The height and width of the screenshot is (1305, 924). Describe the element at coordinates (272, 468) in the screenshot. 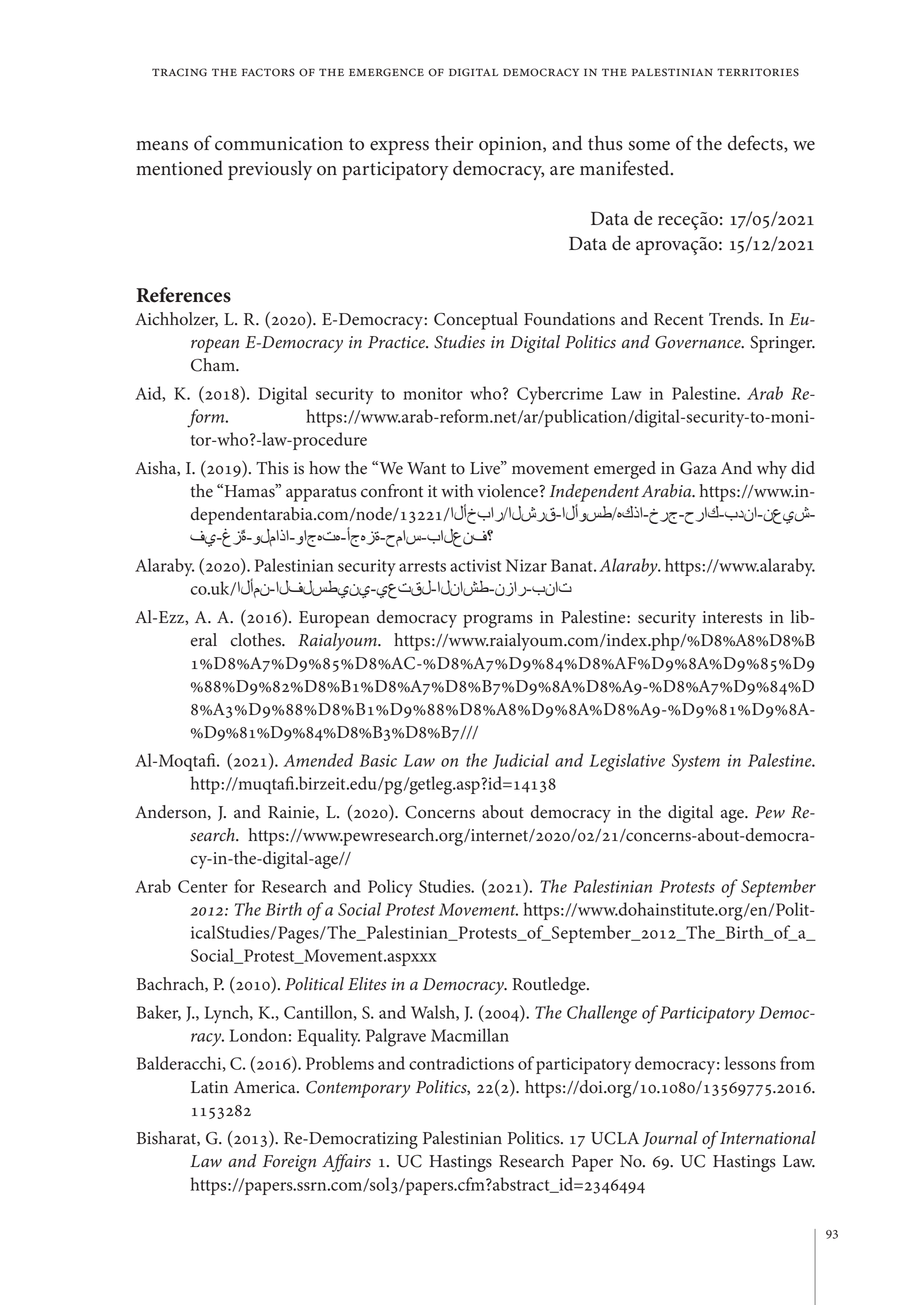

I see `This` at that location.
